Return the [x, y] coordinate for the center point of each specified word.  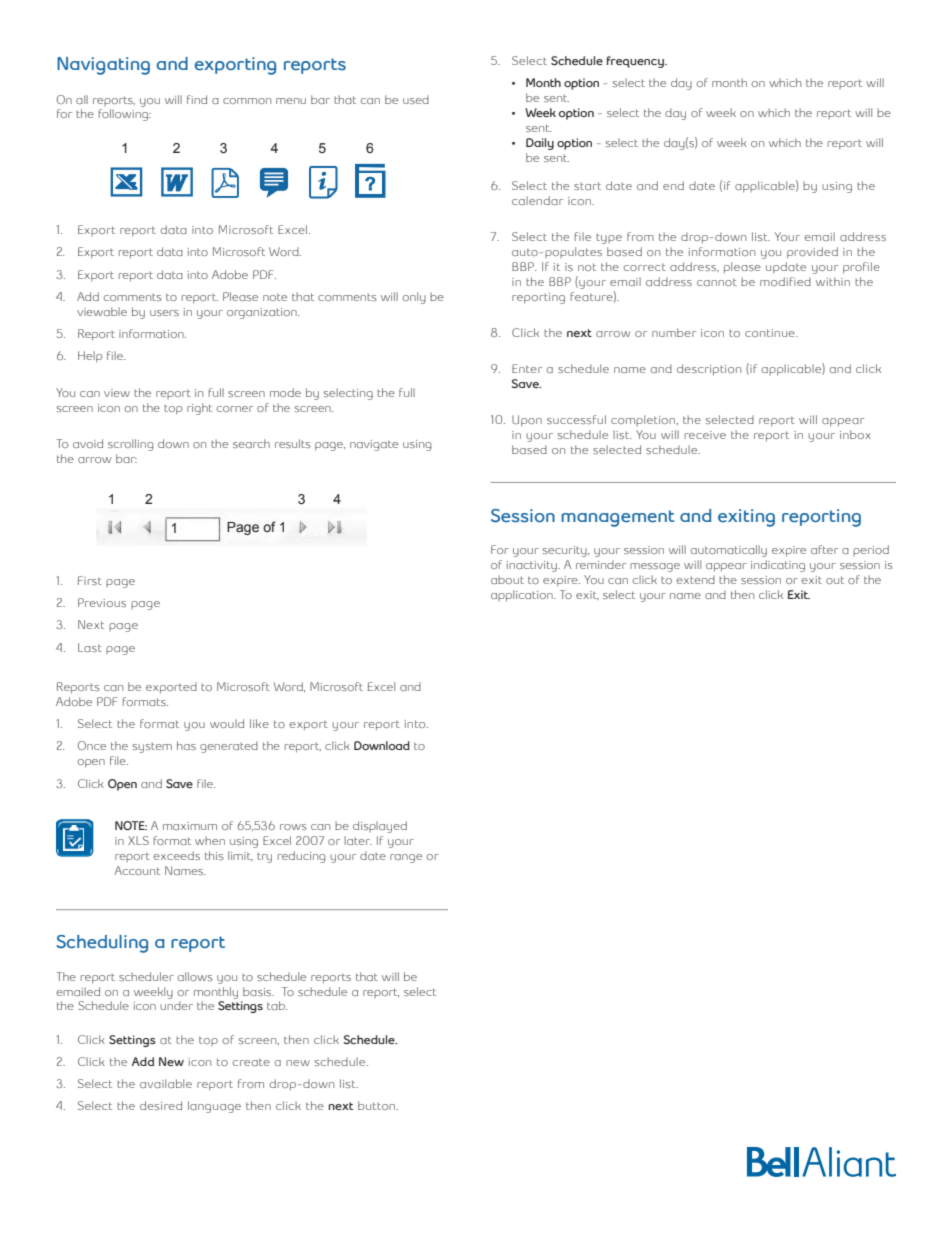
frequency [636, 62]
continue [771, 333]
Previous [102, 602]
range [406, 858]
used [416, 99]
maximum [190, 826]
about [507, 579]
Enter [527, 368]
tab [277, 1005]
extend [696, 579]
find [197, 99]
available [166, 1083]
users [164, 313]
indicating [778, 566]
